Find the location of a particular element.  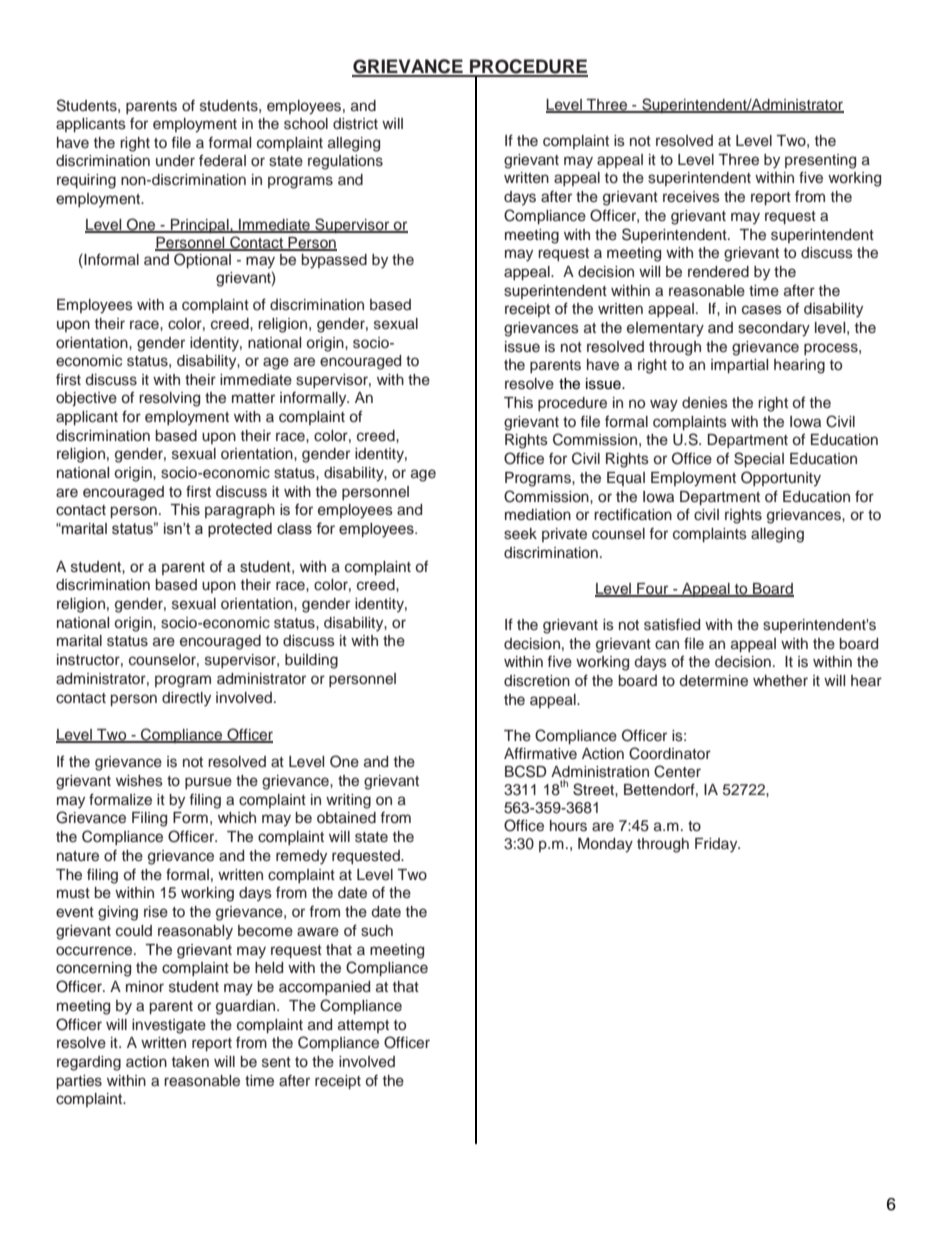

under is located at coordinates (175, 161).
